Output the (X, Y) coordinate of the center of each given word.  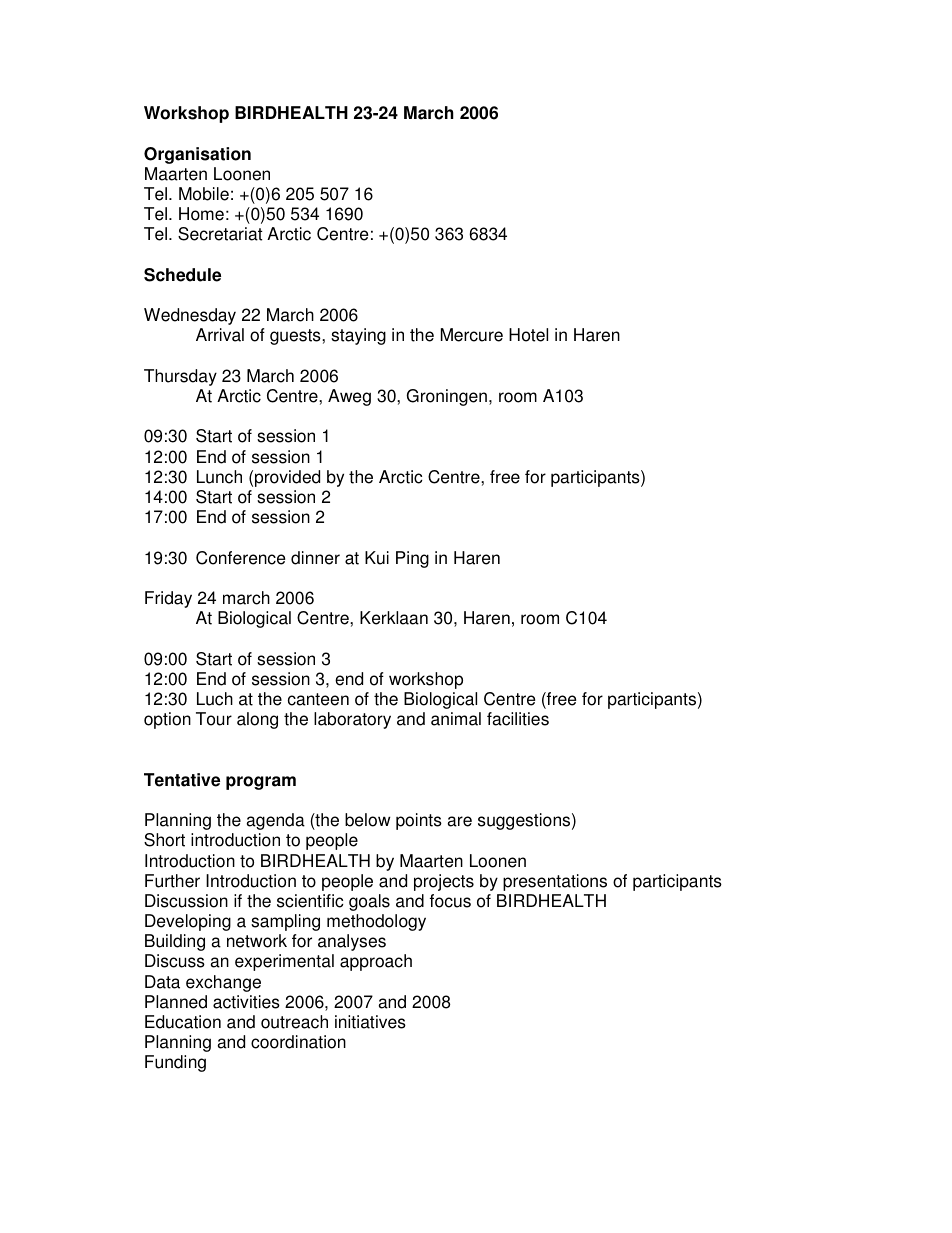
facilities (518, 719)
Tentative (182, 780)
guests (296, 337)
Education (183, 1022)
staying (358, 336)
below (368, 820)
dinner (315, 558)
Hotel (528, 335)
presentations (555, 882)
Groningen (447, 397)
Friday (168, 599)
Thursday (180, 377)
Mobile (204, 194)
